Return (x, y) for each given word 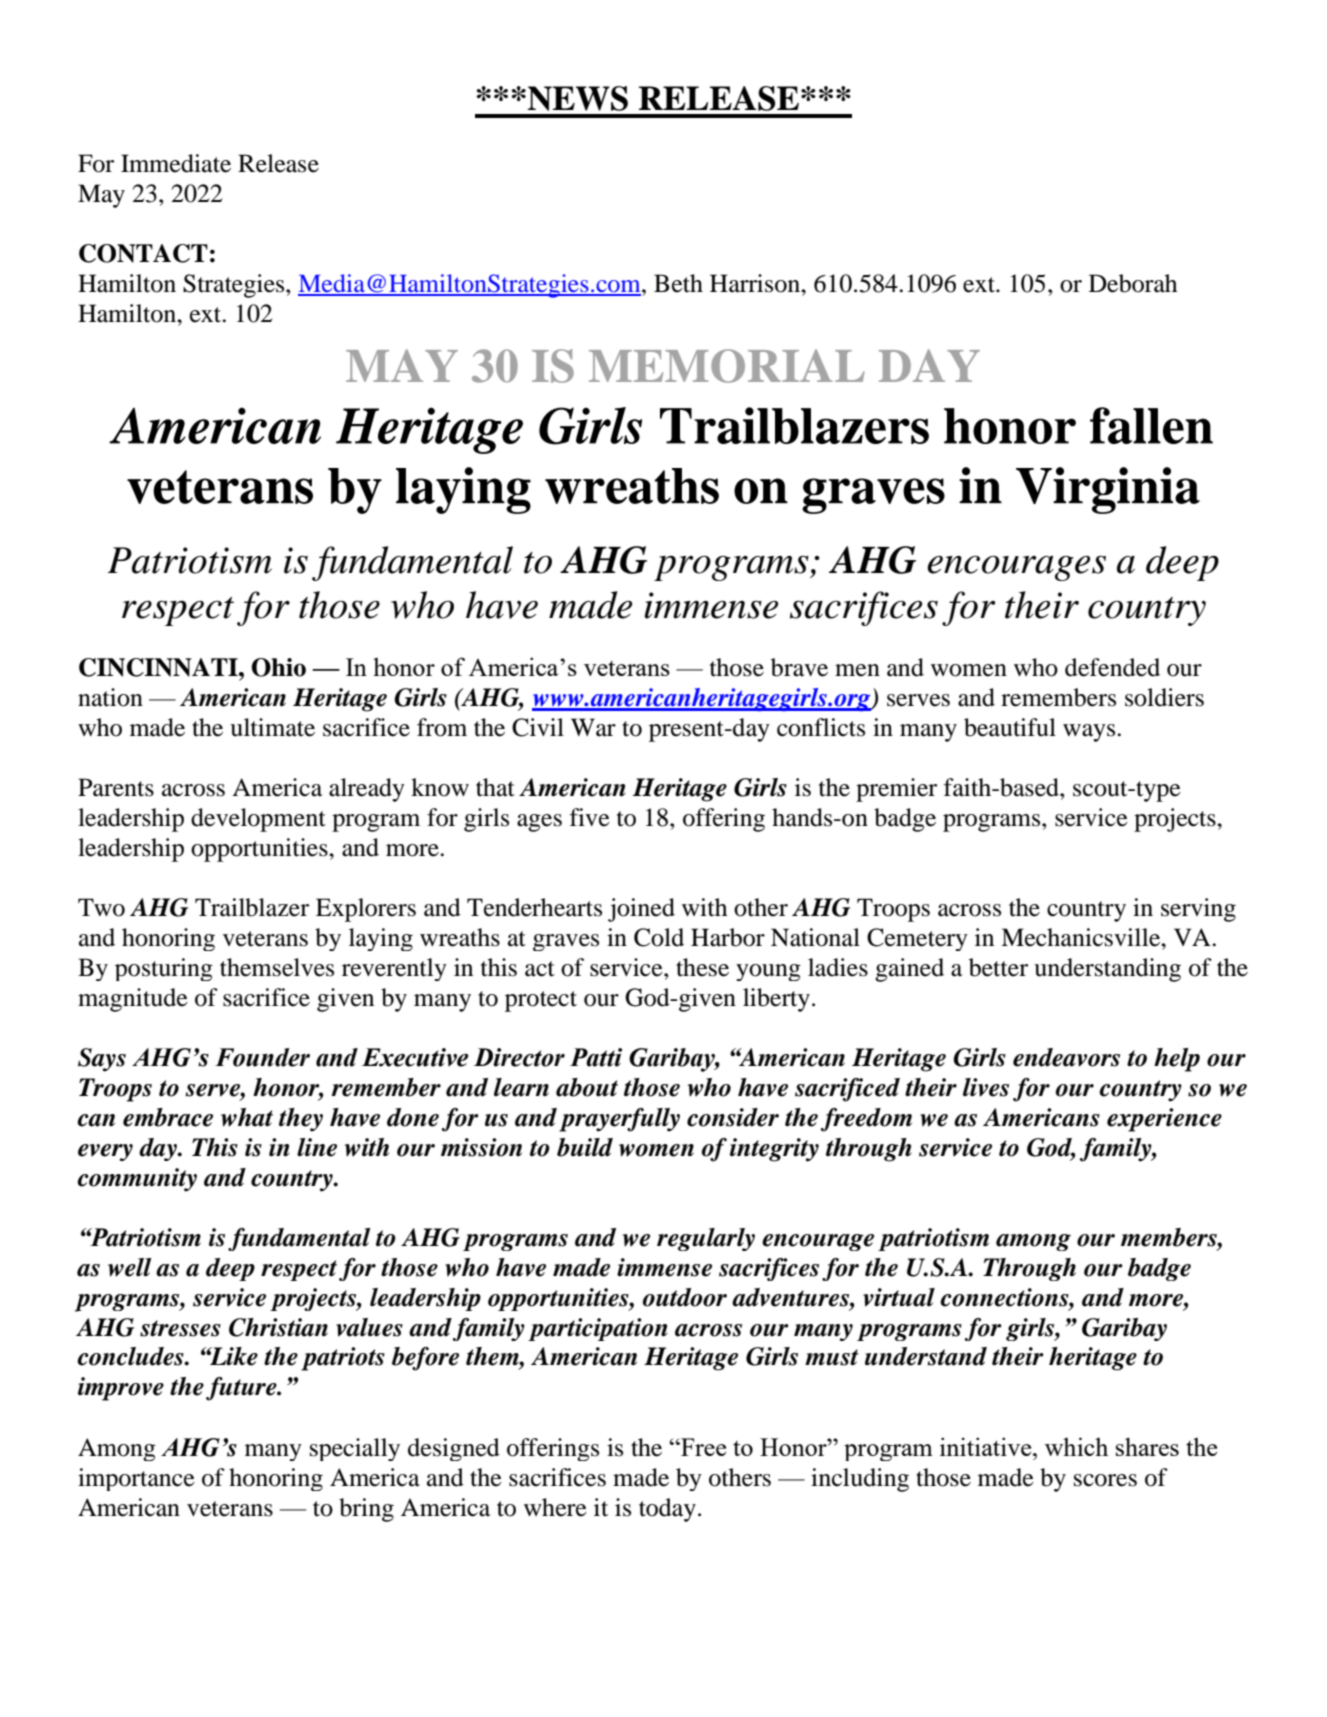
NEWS (577, 98)
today (667, 1510)
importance (136, 1479)
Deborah (1133, 283)
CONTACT (143, 253)
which (1076, 1446)
